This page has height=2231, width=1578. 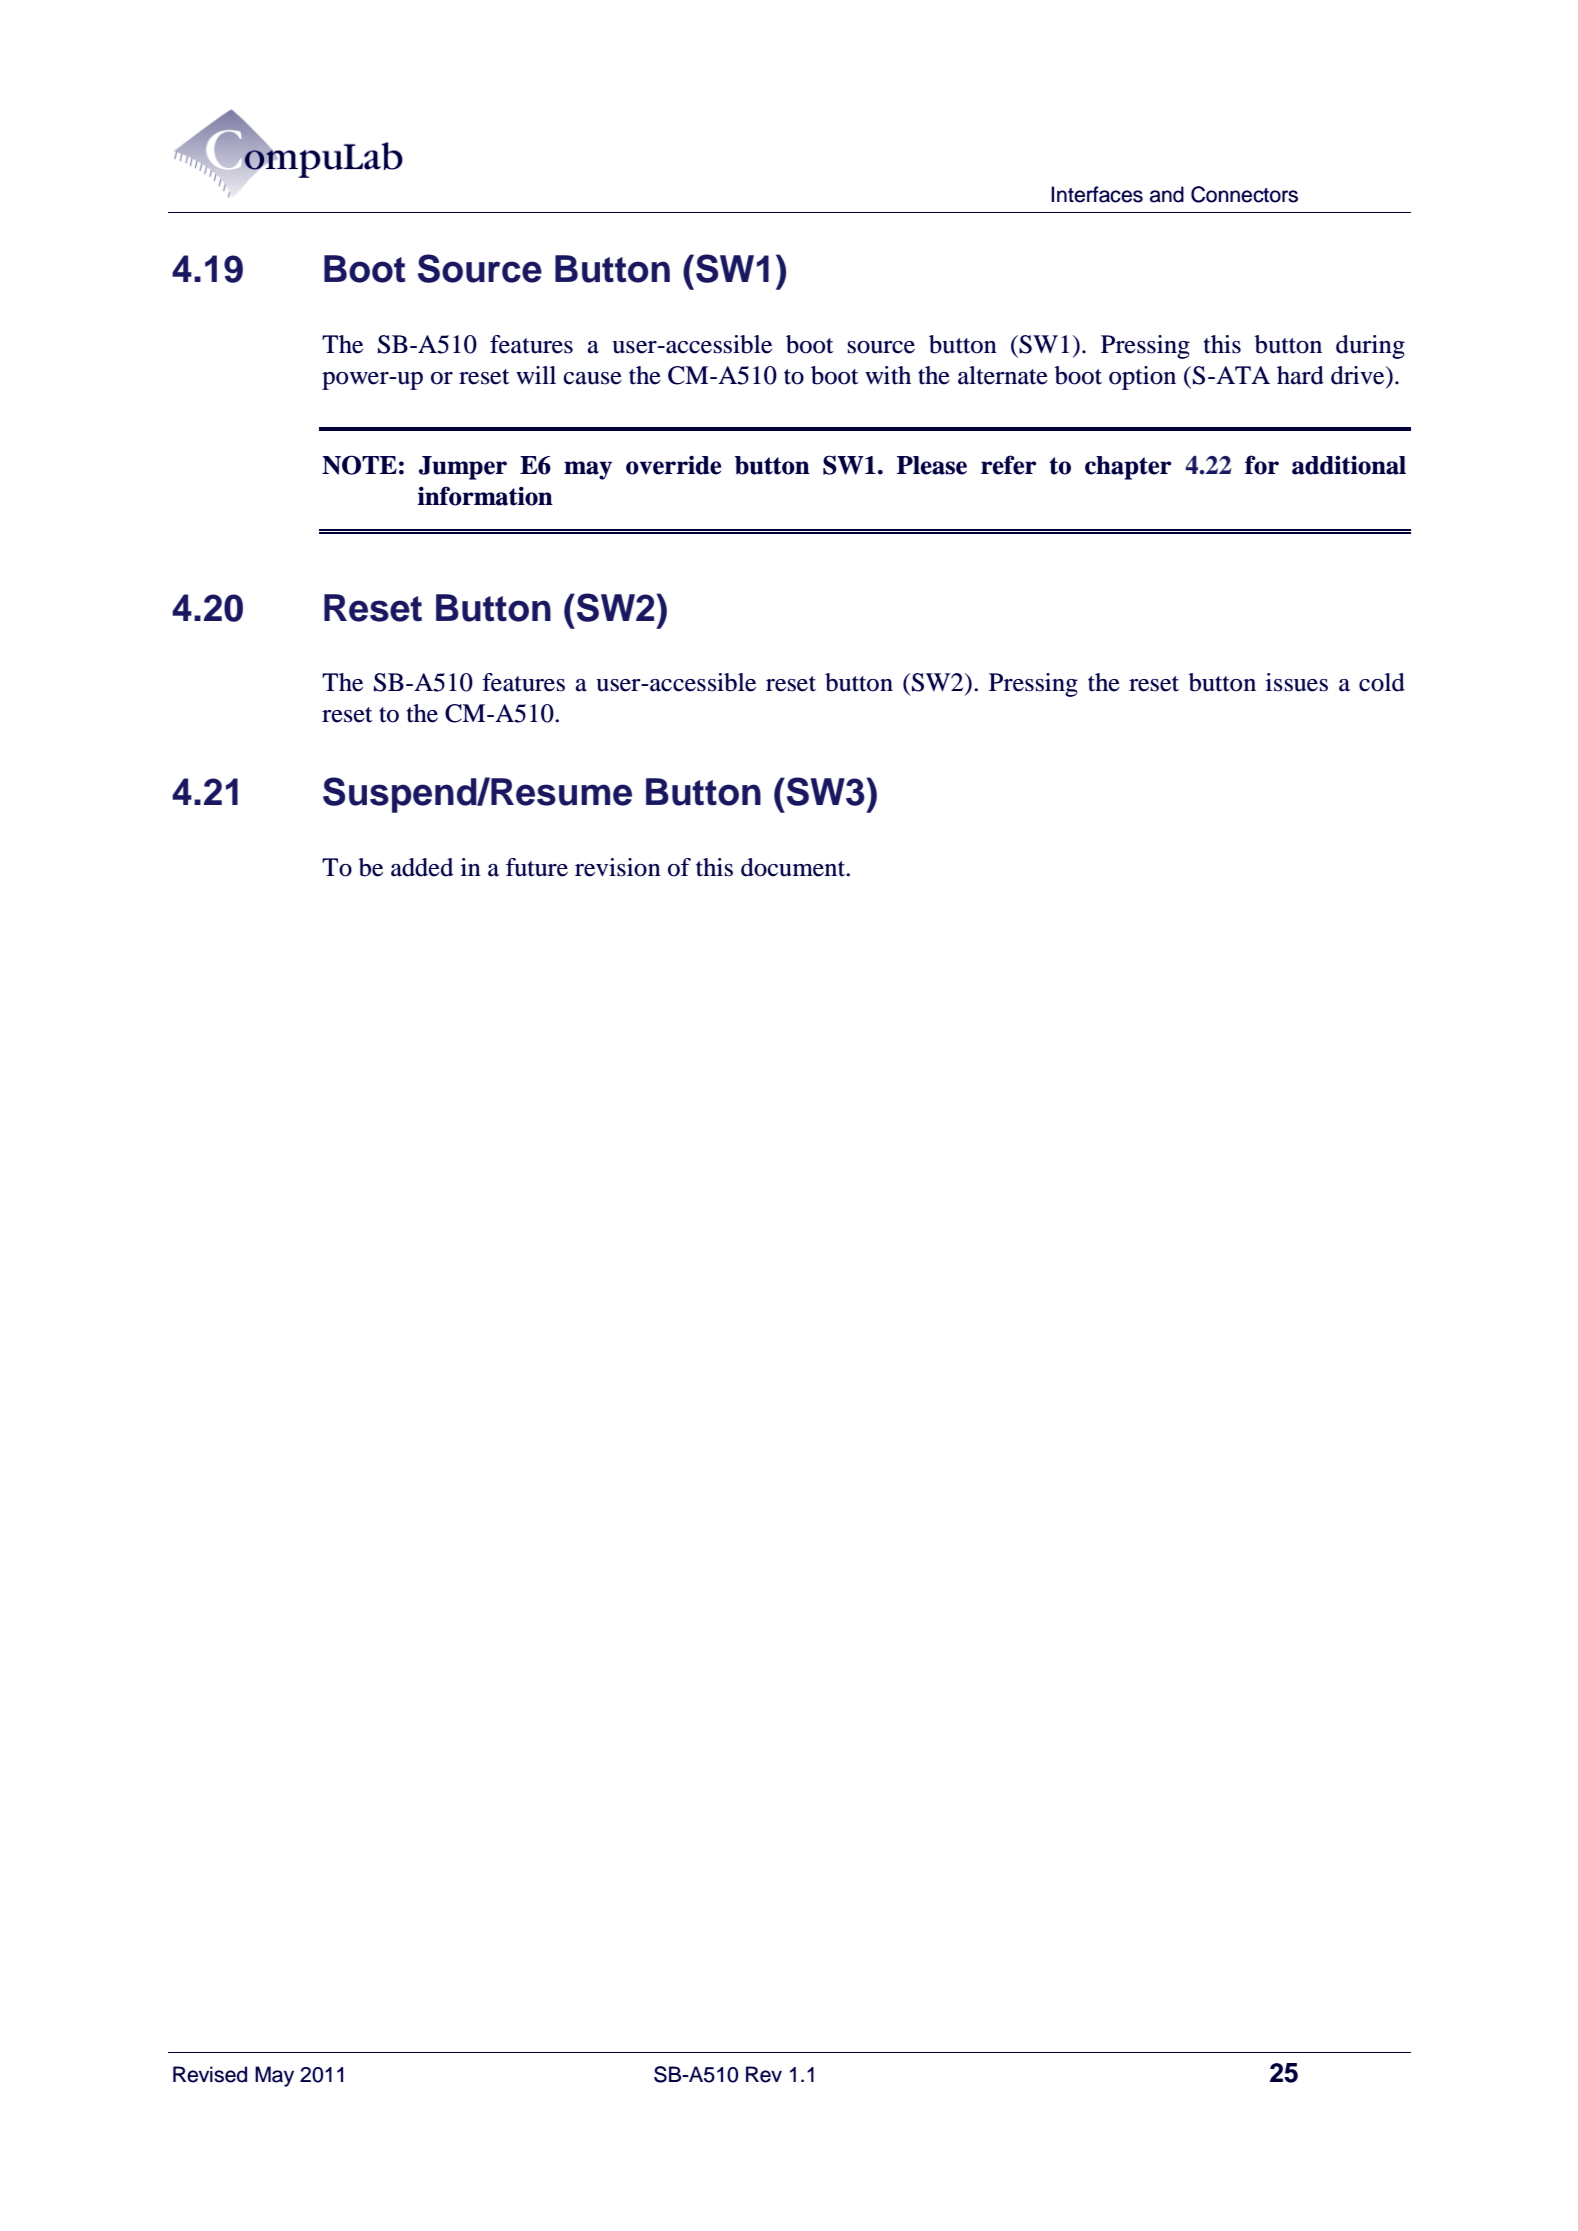 What do you see at coordinates (536, 375) in the page?
I see `will` at bounding box center [536, 375].
